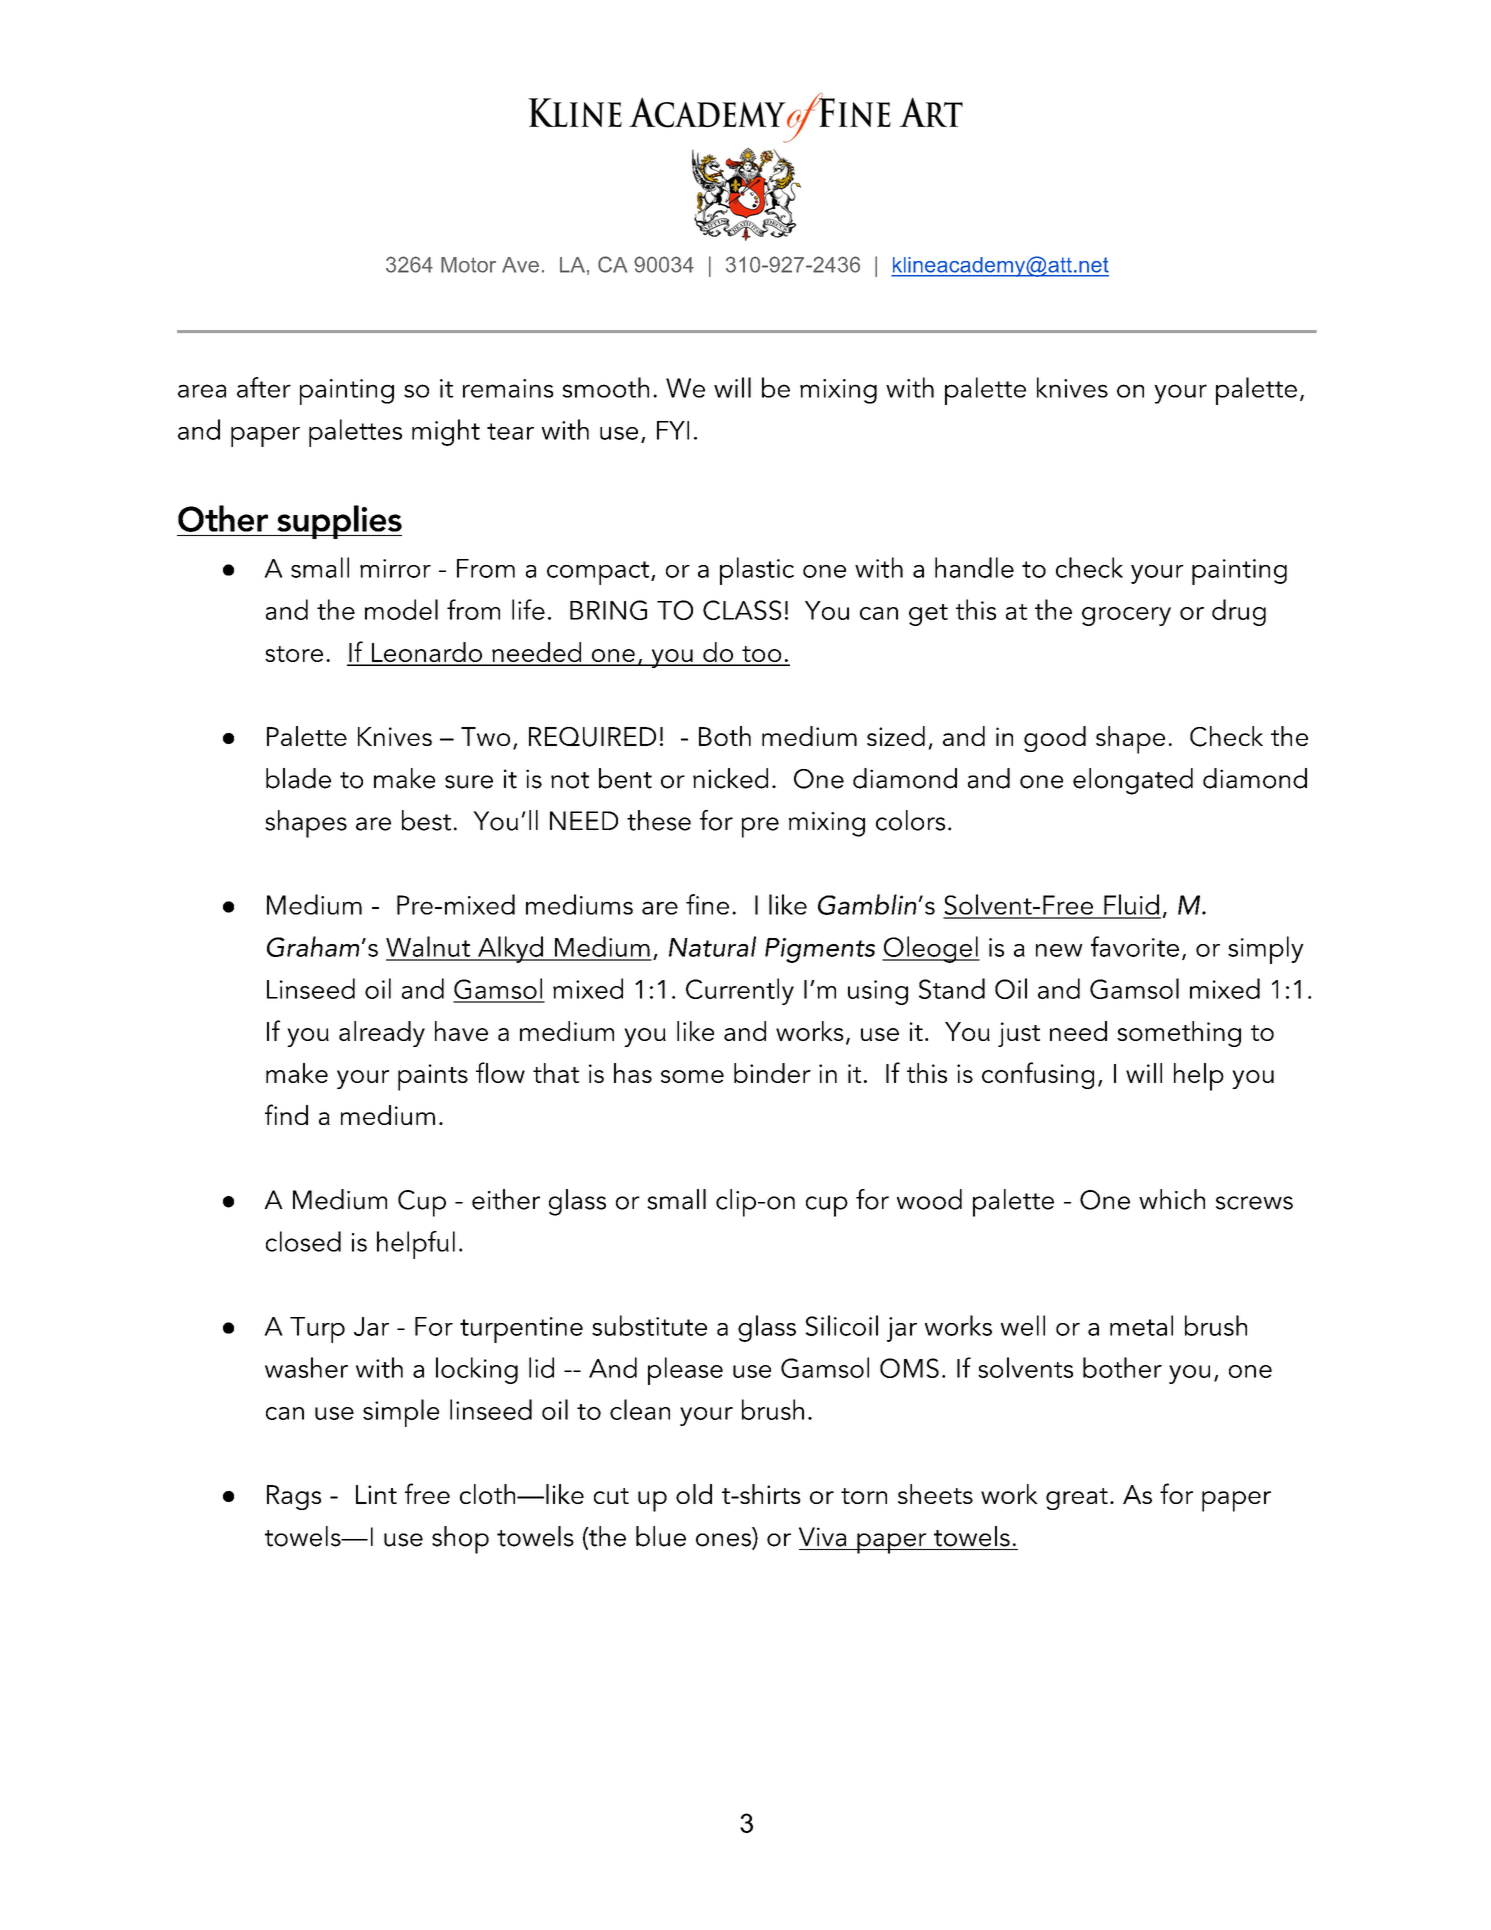 The width and height of the screenshot is (1491, 1930). I want to click on find, so click(286, 1114).
